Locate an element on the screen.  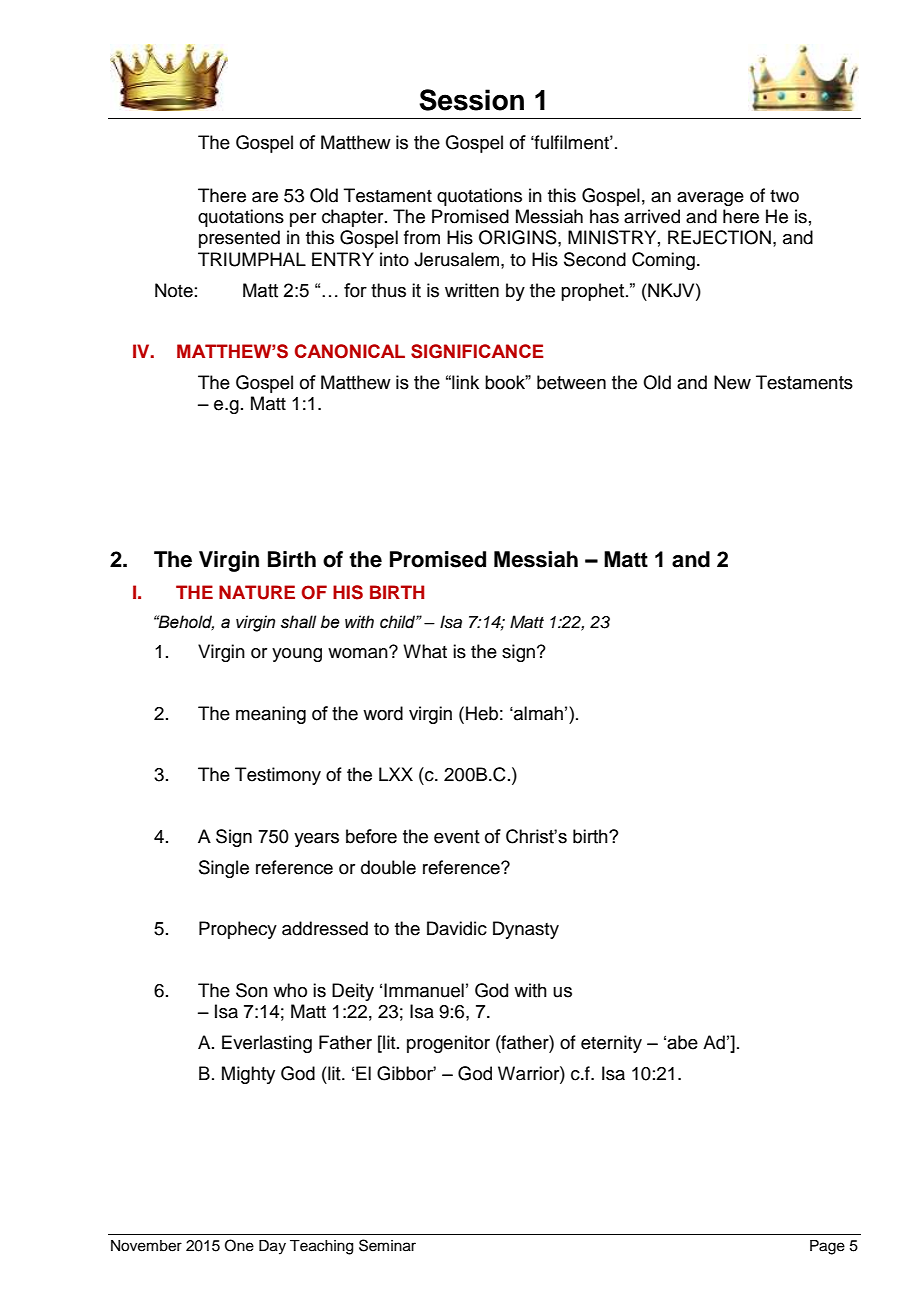
CANONICAL is located at coordinates (350, 351).
